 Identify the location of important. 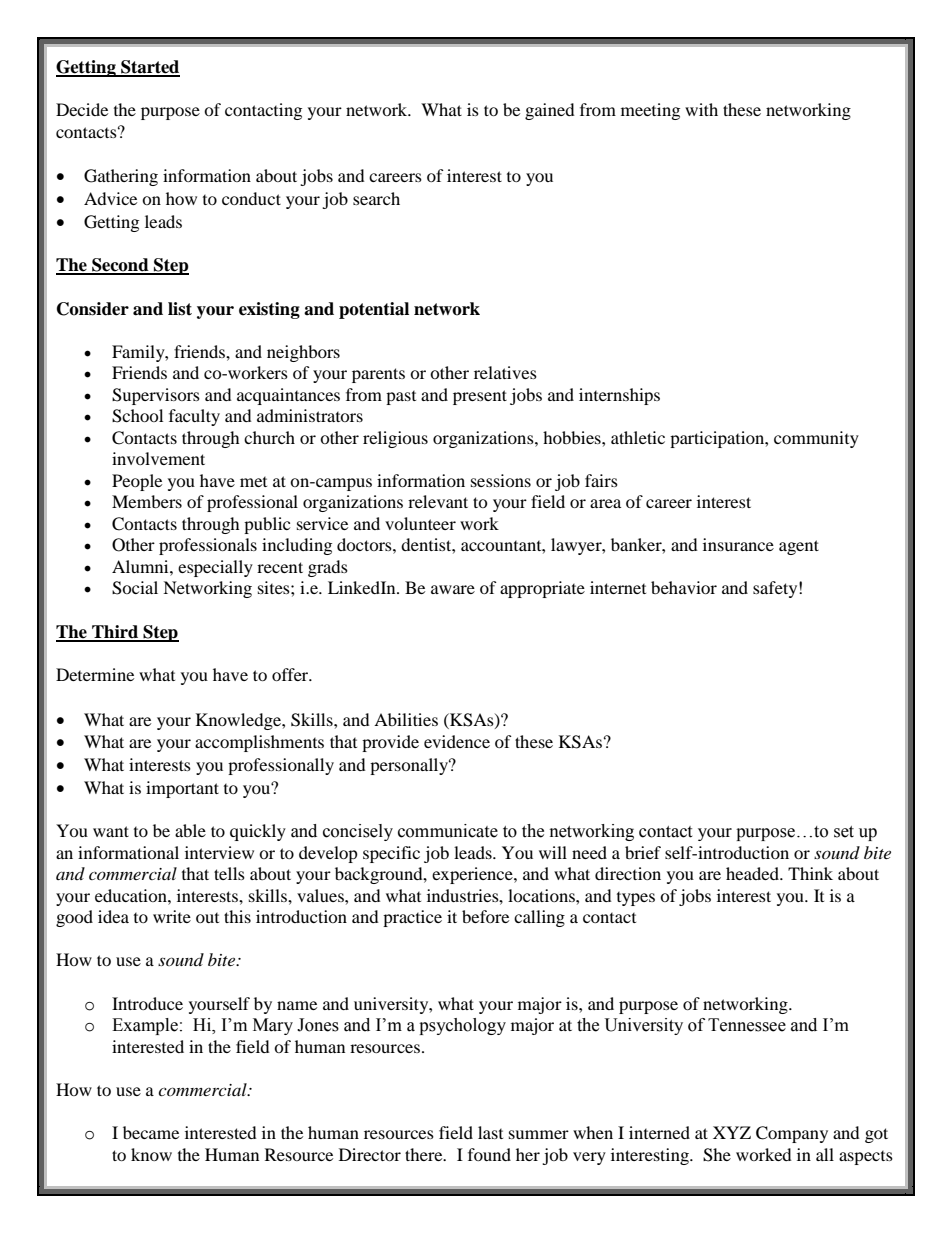
(182, 789).
